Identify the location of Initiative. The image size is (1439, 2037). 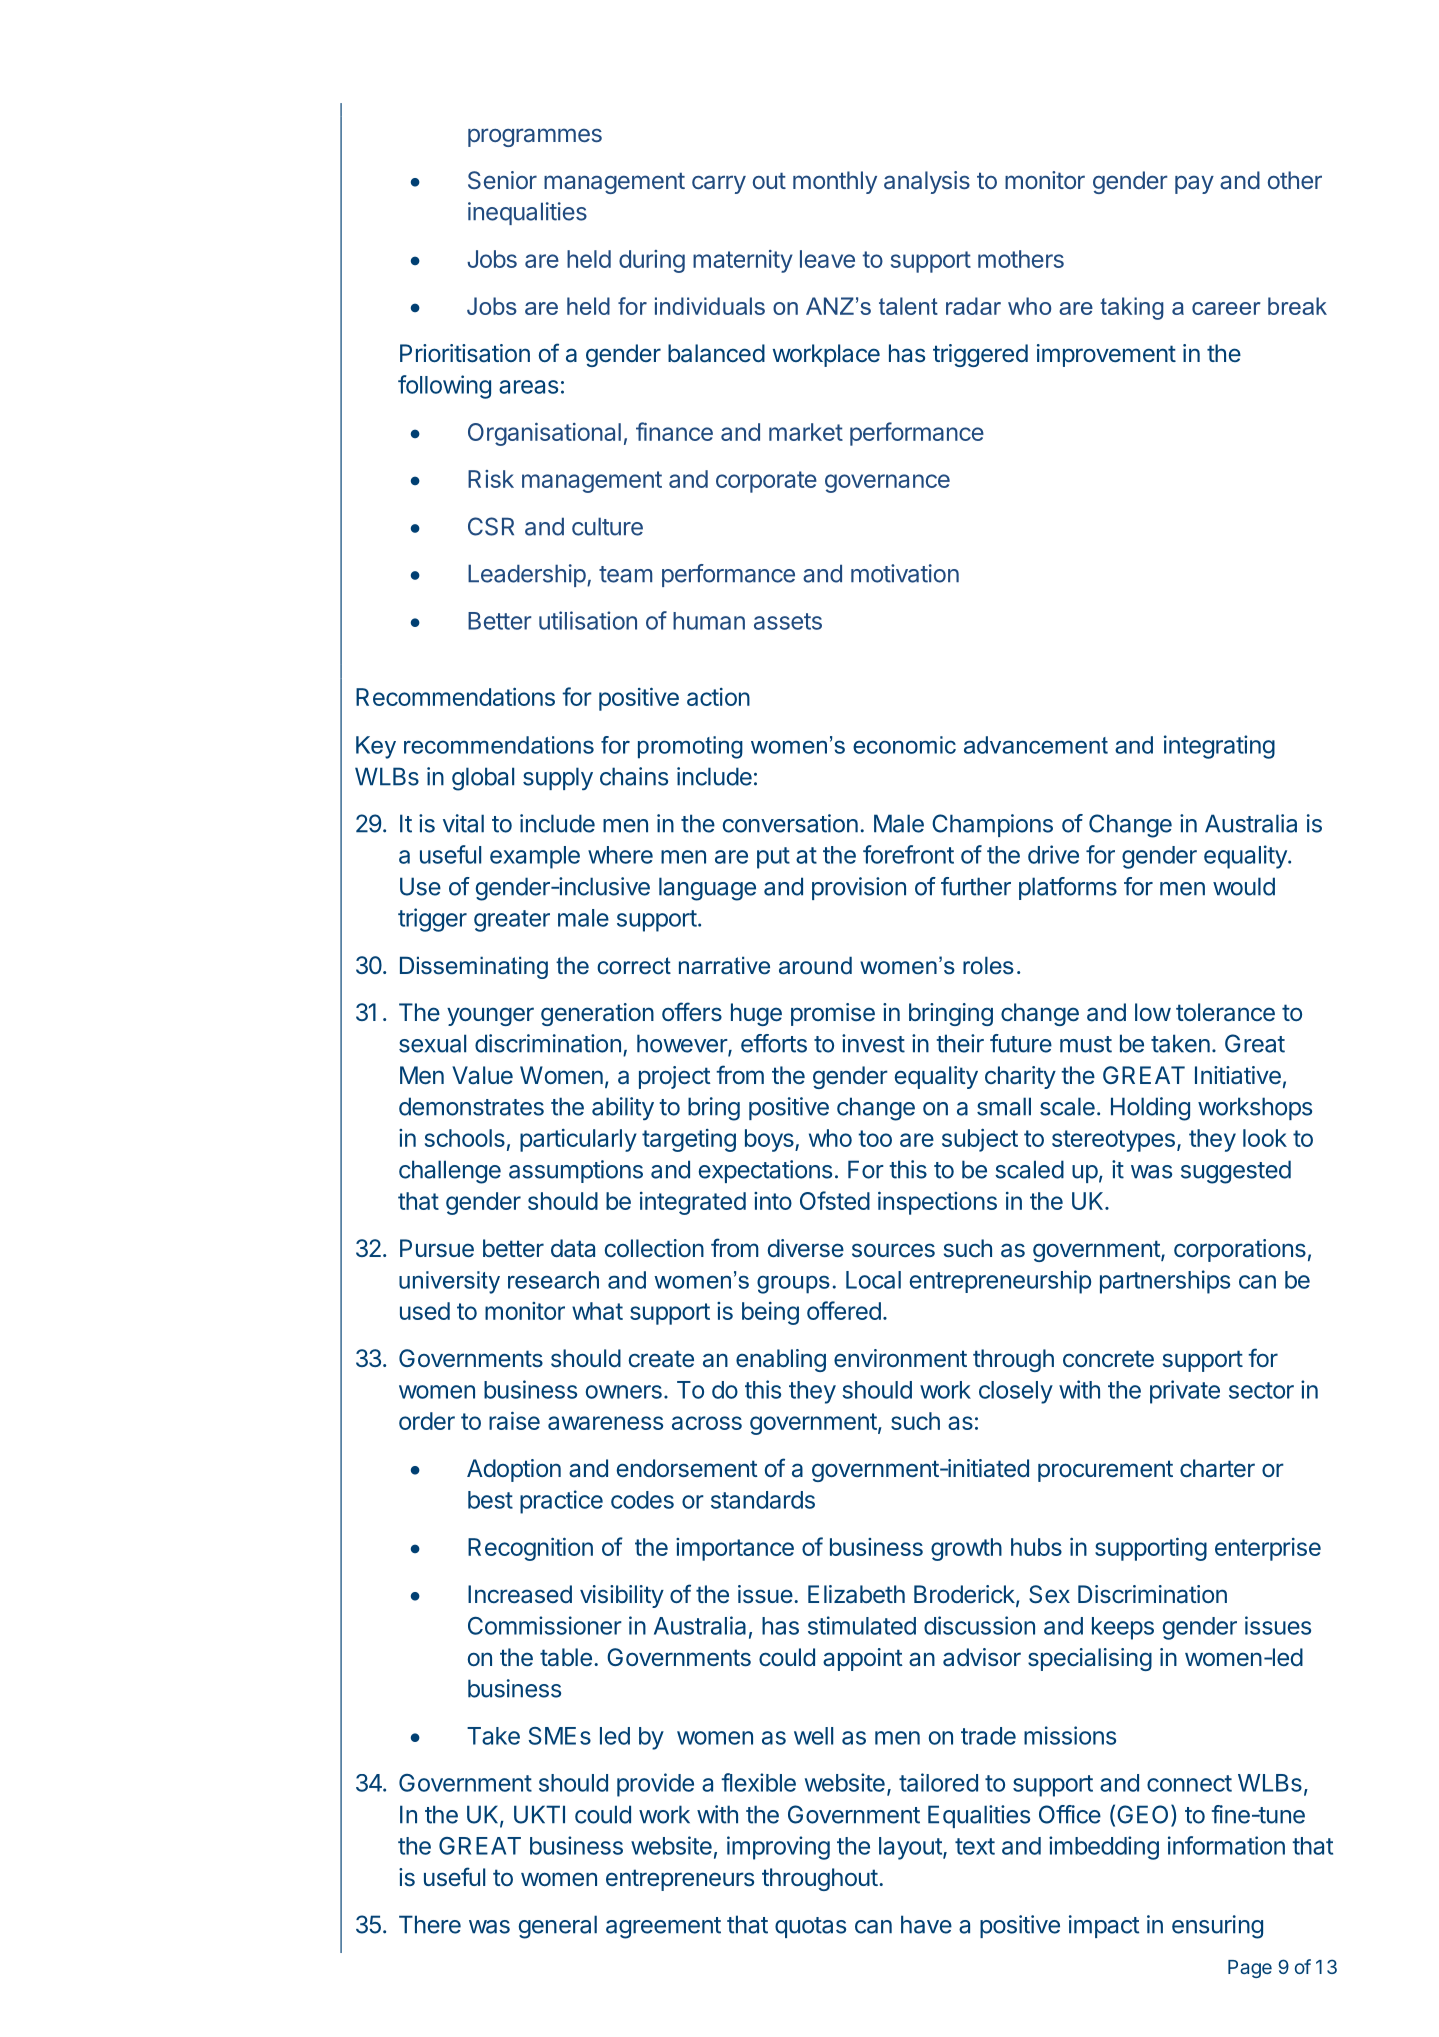
(1238, 1075).
